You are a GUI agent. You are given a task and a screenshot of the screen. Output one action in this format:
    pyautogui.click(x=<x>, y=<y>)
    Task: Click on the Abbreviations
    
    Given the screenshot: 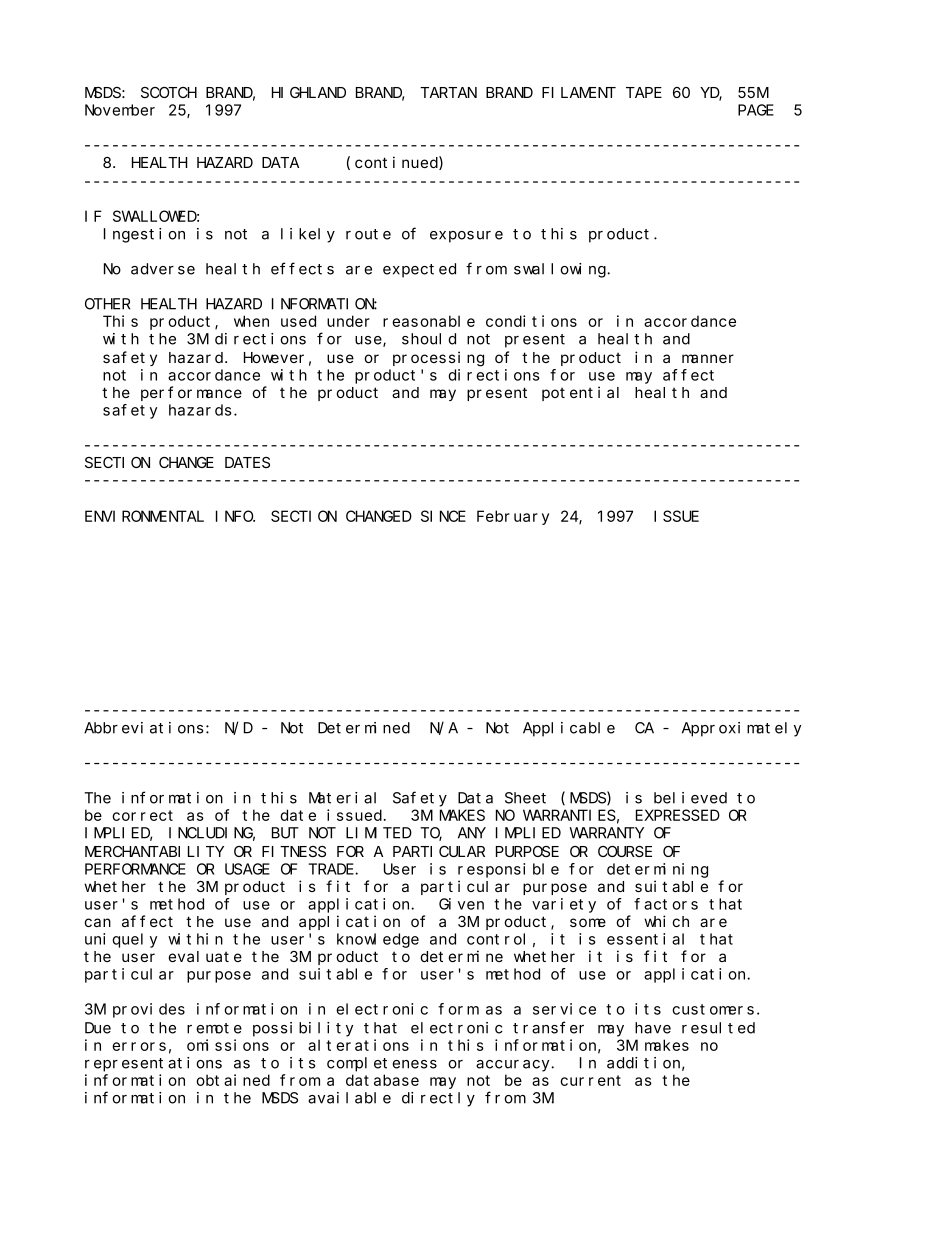 What is the action you would take?
    pyautogui.click(x=143, y=728)
